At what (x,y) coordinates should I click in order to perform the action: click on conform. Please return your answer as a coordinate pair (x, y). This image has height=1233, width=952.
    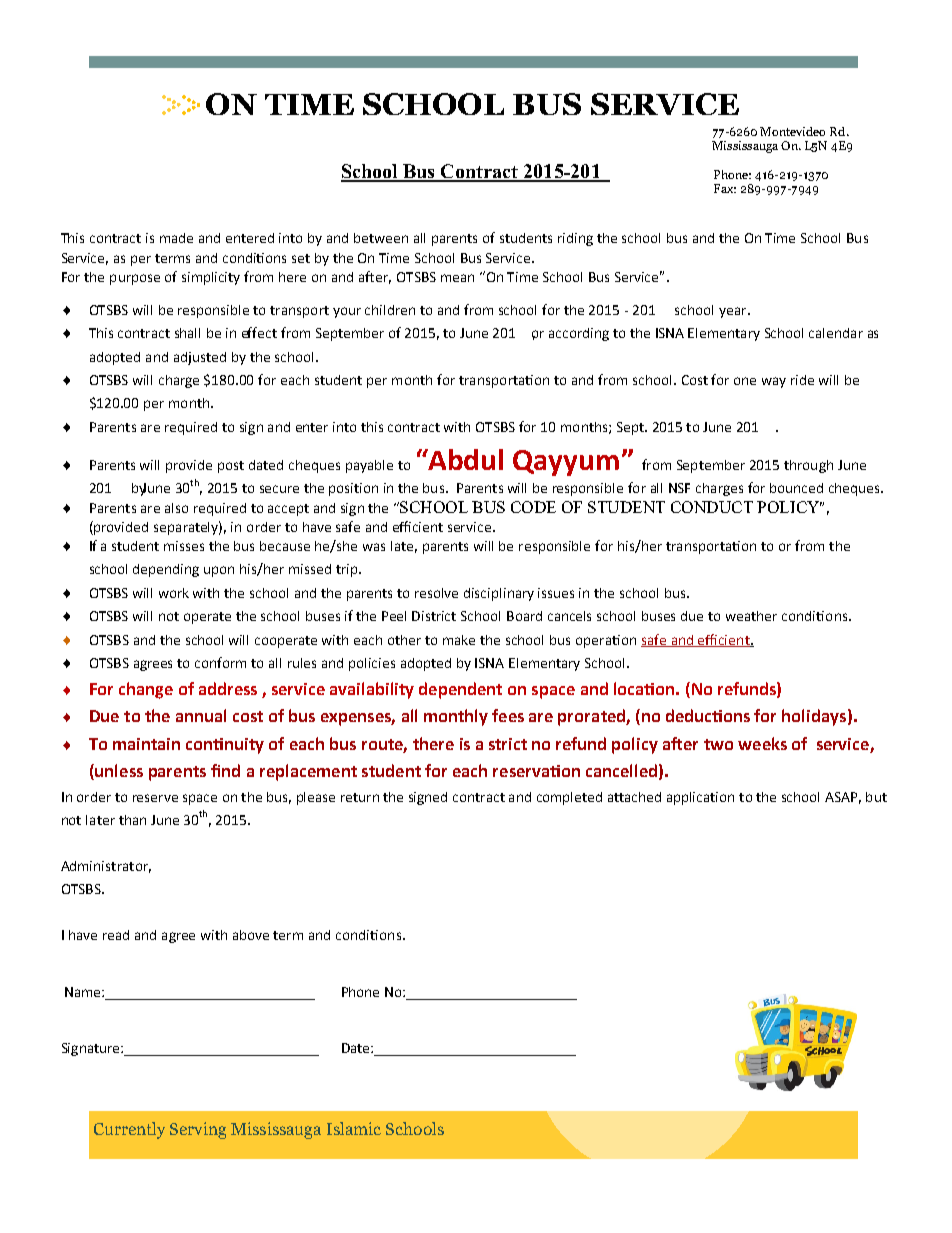
    Looking at the image, I should click on (220, 662).
